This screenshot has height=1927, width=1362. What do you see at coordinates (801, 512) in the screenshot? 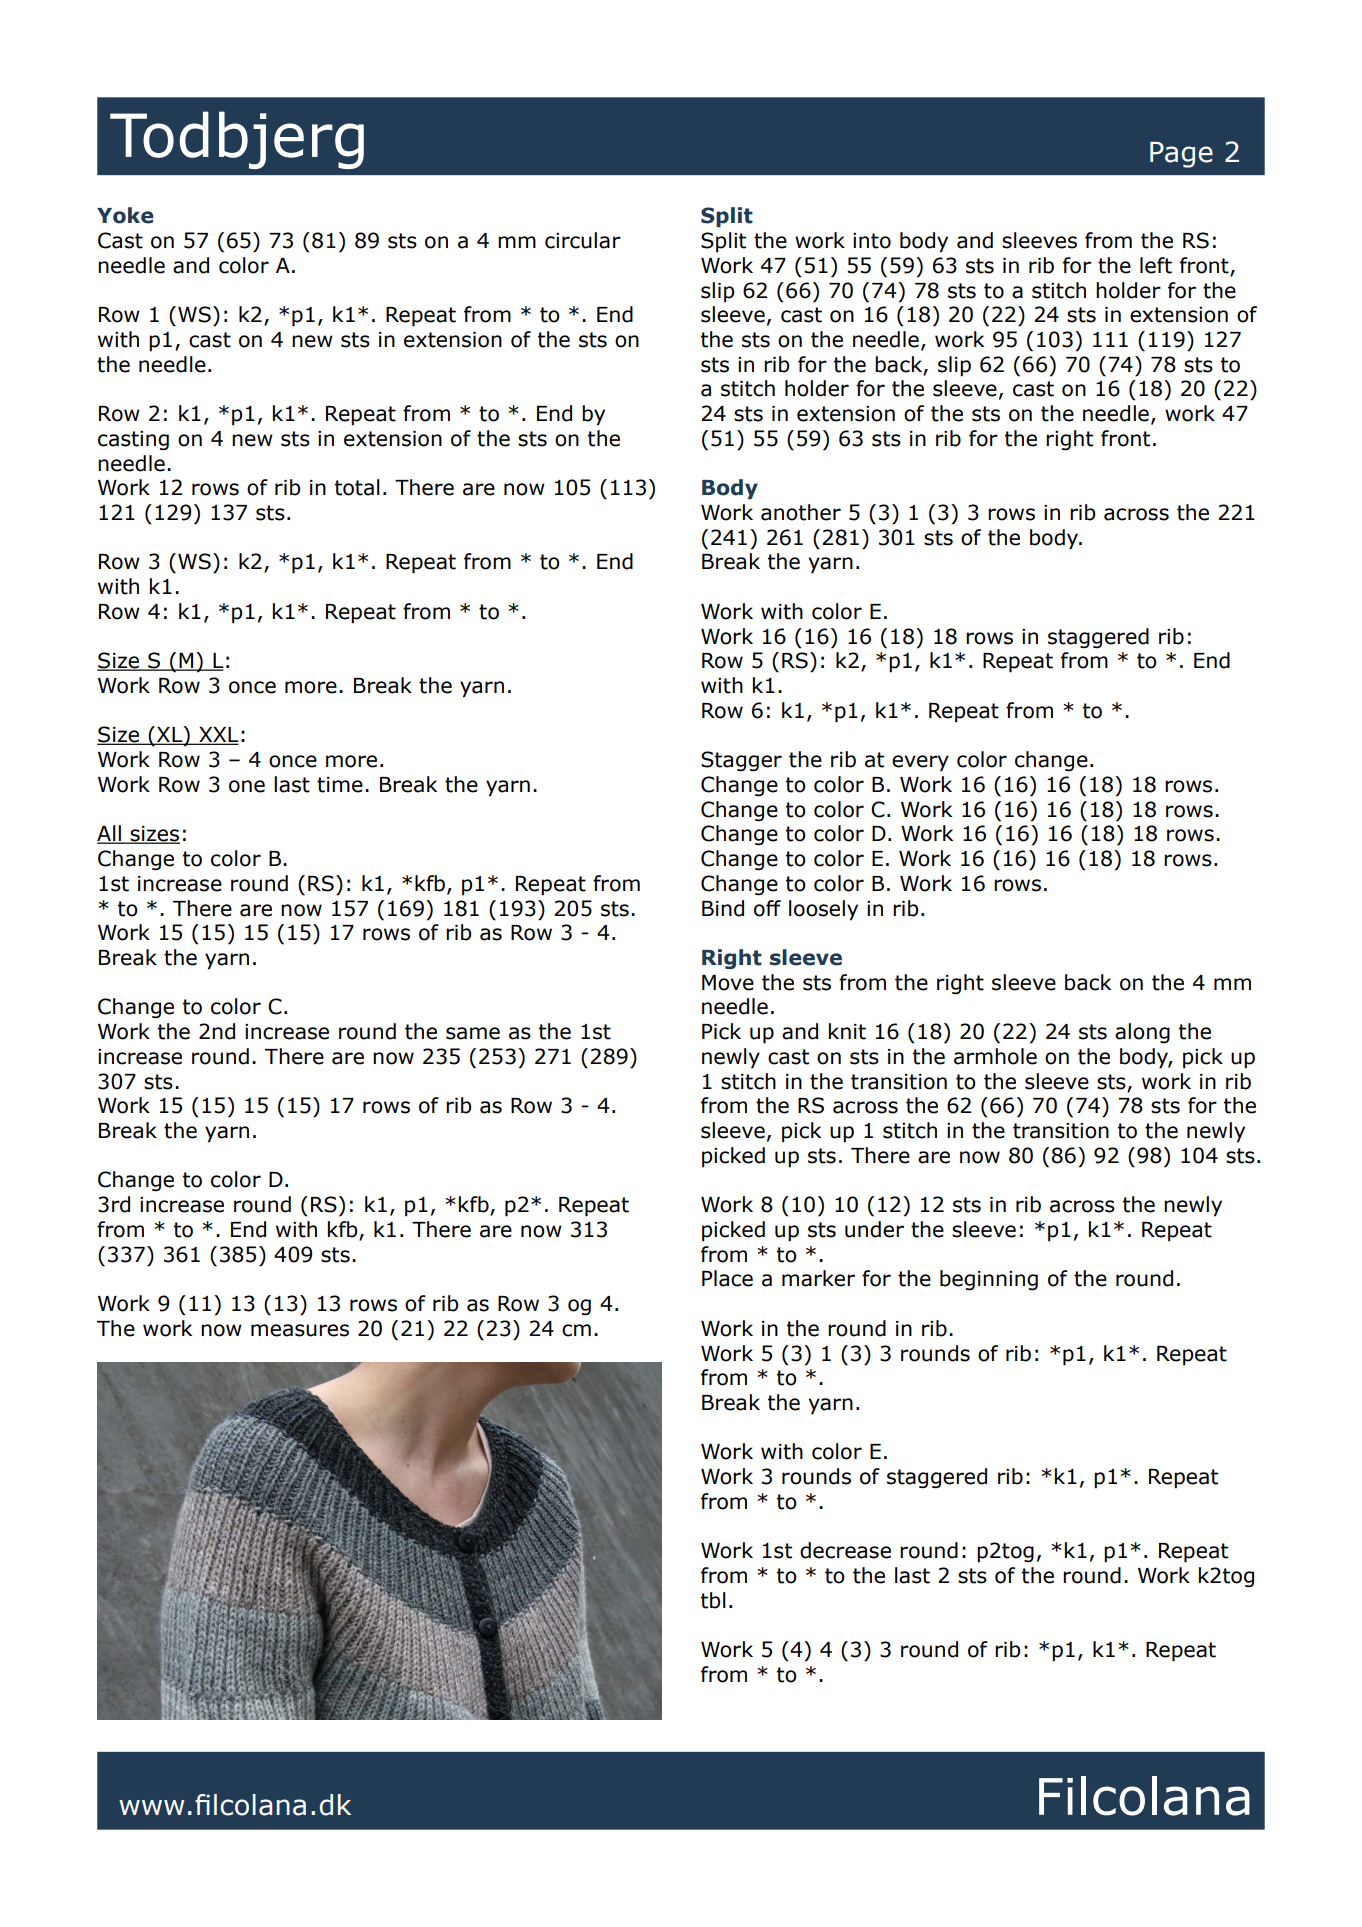
I see `another` at bounding box center [801, 512].
